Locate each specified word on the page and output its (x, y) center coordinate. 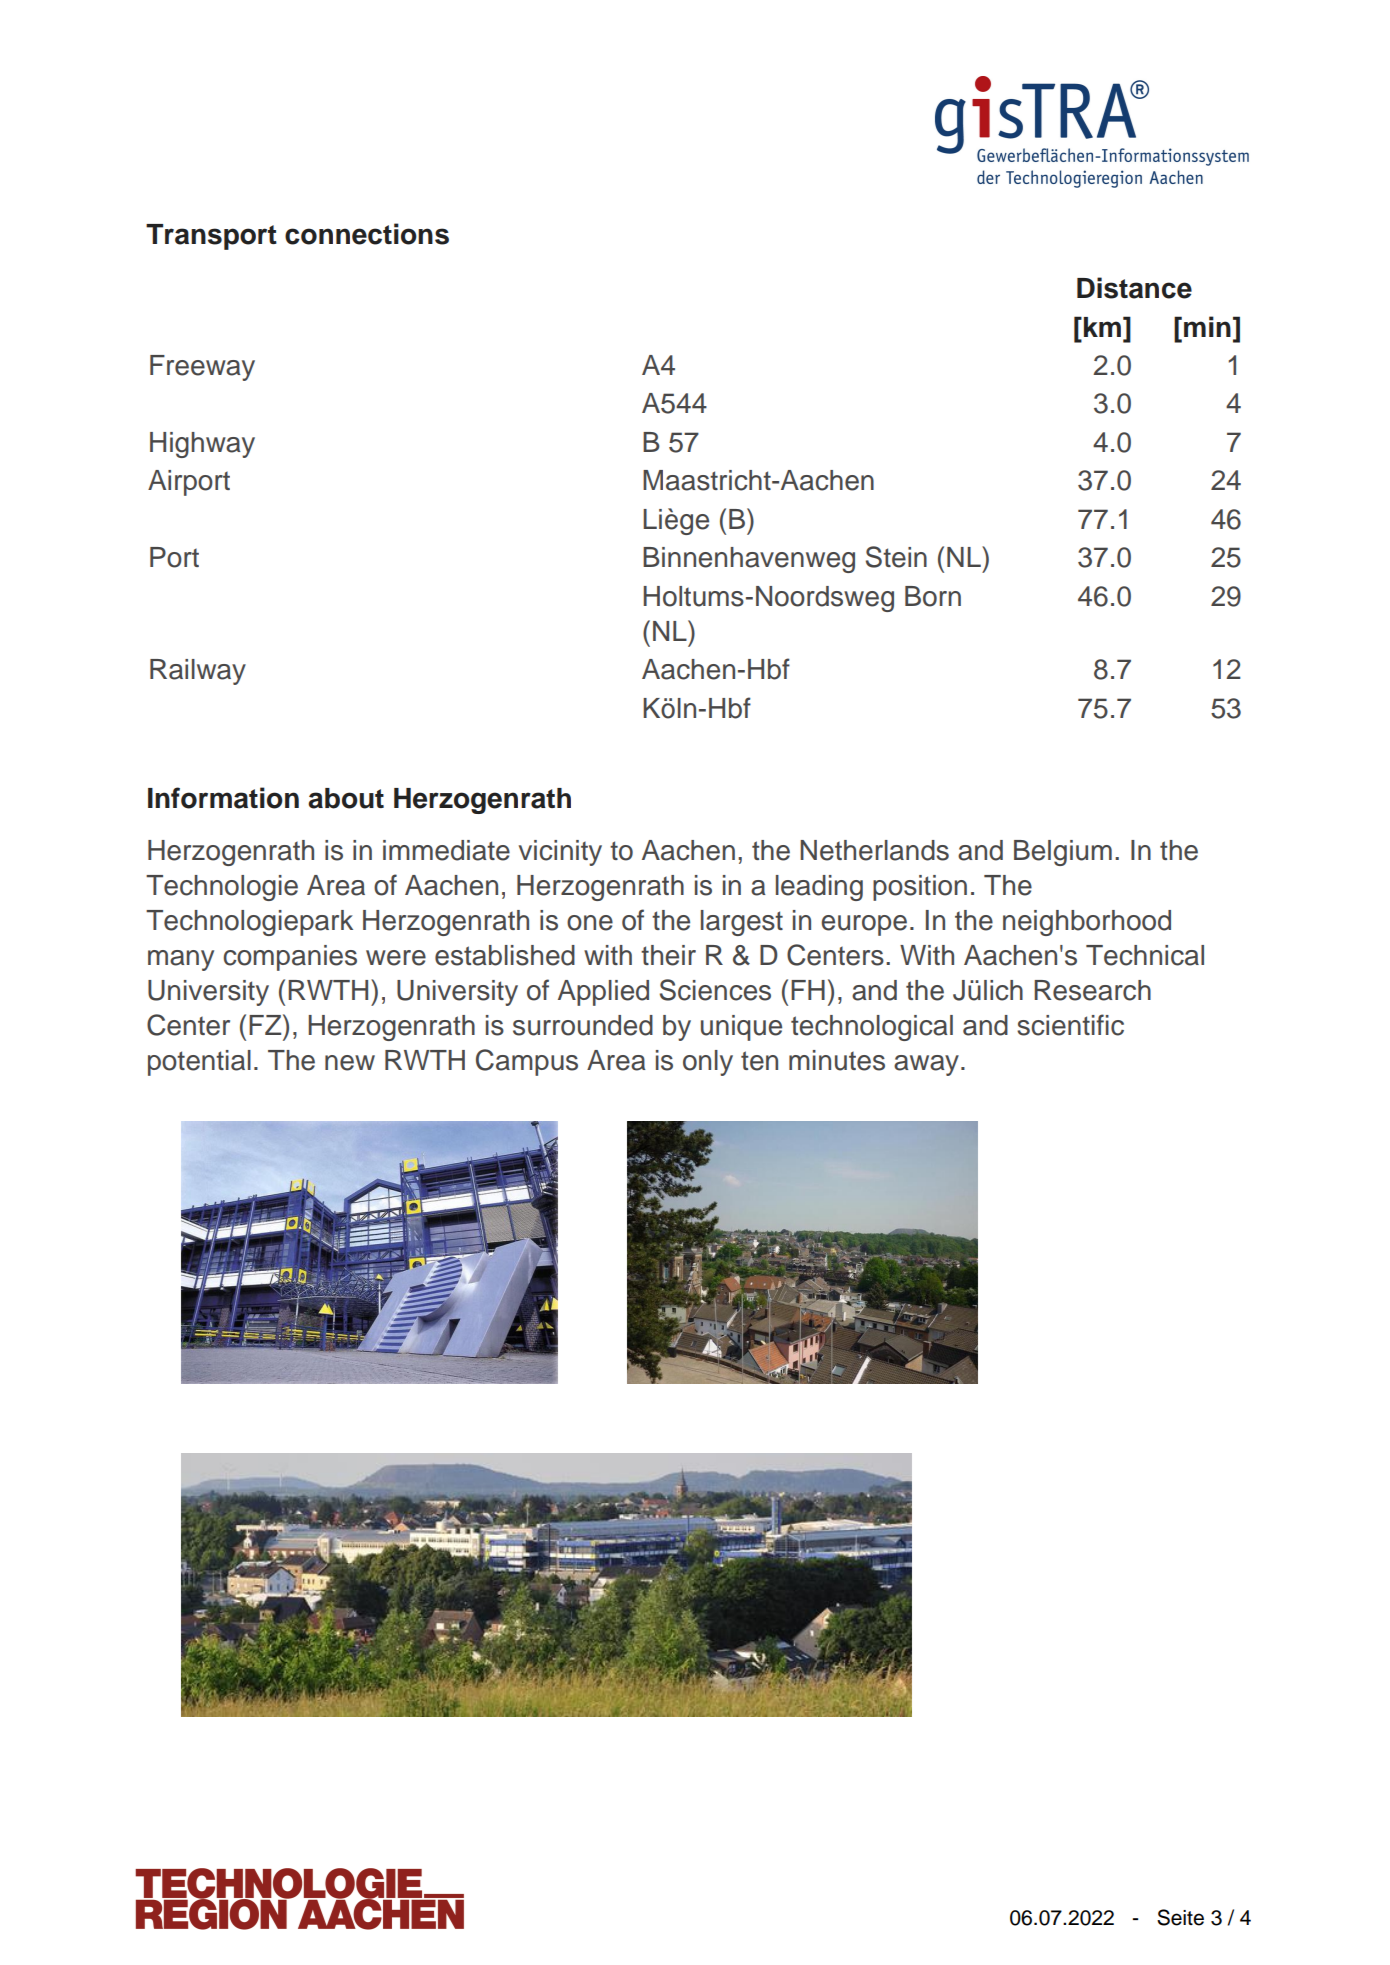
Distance (1134, 288)
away (926, 1065)
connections (367, 234)
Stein (896, 557)
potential (199, 1063)
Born (933, 596)
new (350, 1063)
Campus (527, 1062)
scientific (1070, 1025)
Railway (198, 672)
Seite (1180, 1917)
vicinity (560, 853)
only (708, 1063)
